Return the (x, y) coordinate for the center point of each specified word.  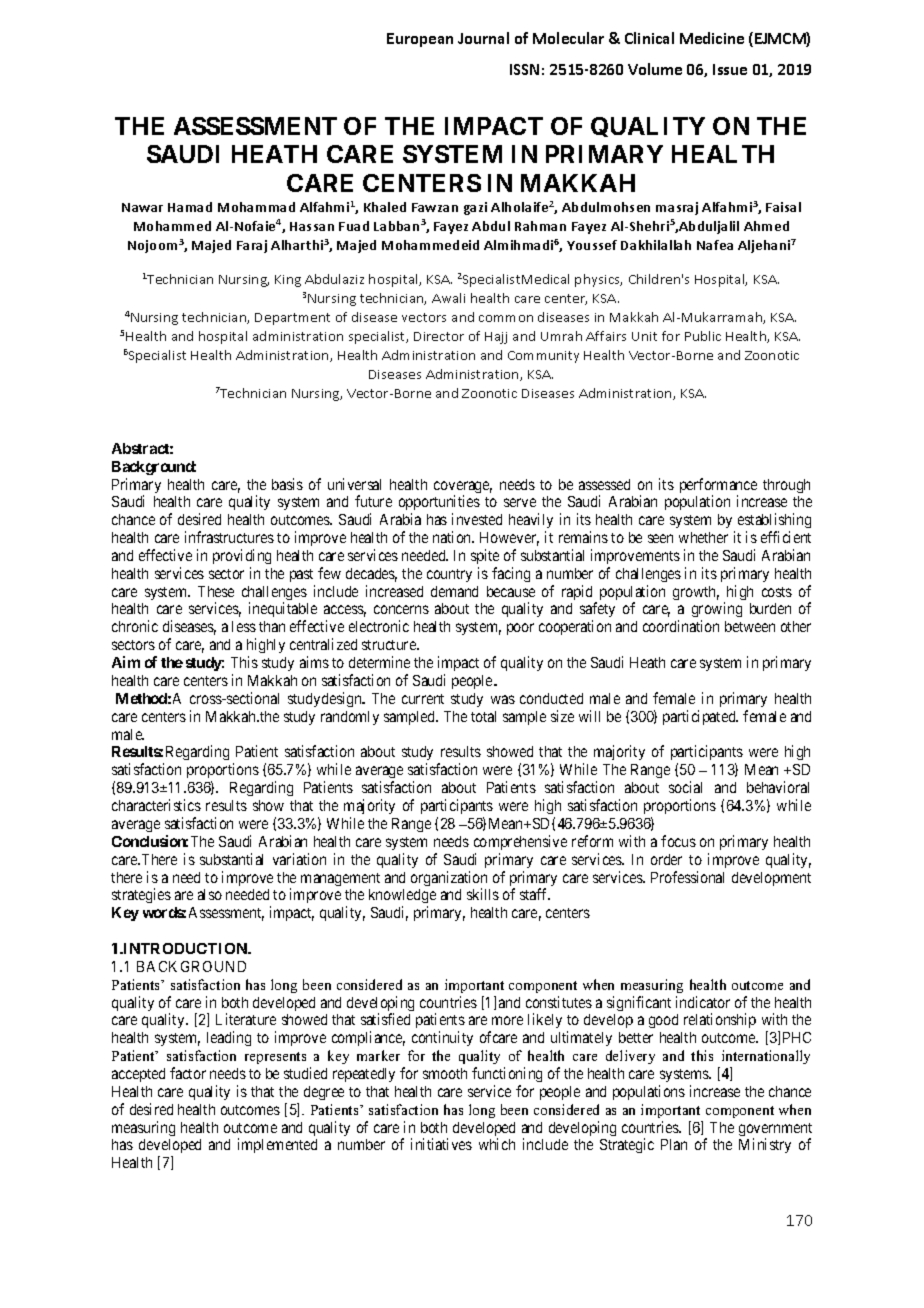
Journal (483, 38)
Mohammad (256, 207)
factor (188, 1073)
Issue (730, 69)
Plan (674, 1144)
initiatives (441, 1144)
